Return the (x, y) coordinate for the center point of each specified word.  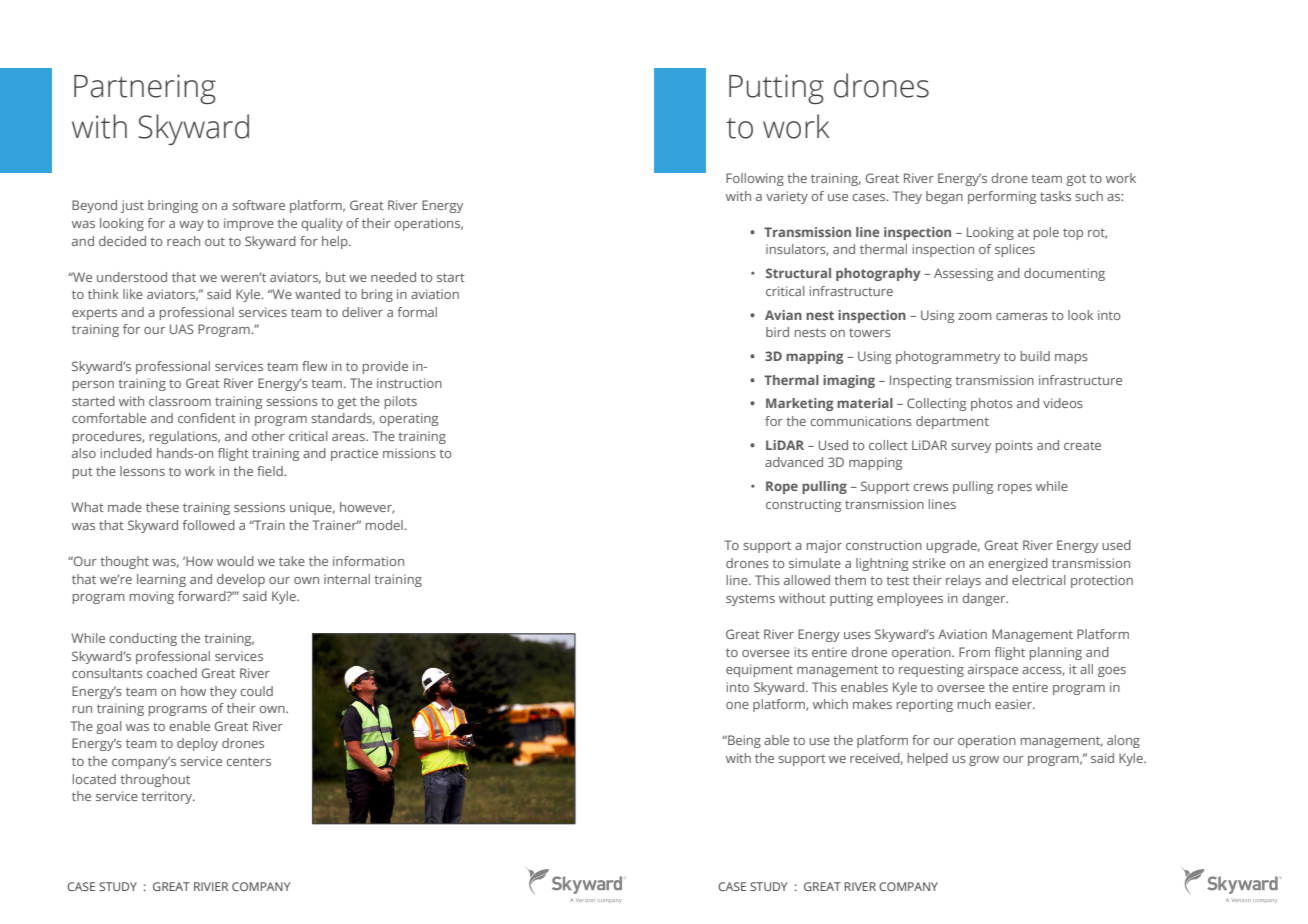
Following (755, 179)
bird (777, 332)
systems (750, 600)
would (235, 561)
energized (1018, 564)
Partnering (145, 89)
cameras (1022, 316)
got (1076, 180)
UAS (182, 329)
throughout (155, 780)
